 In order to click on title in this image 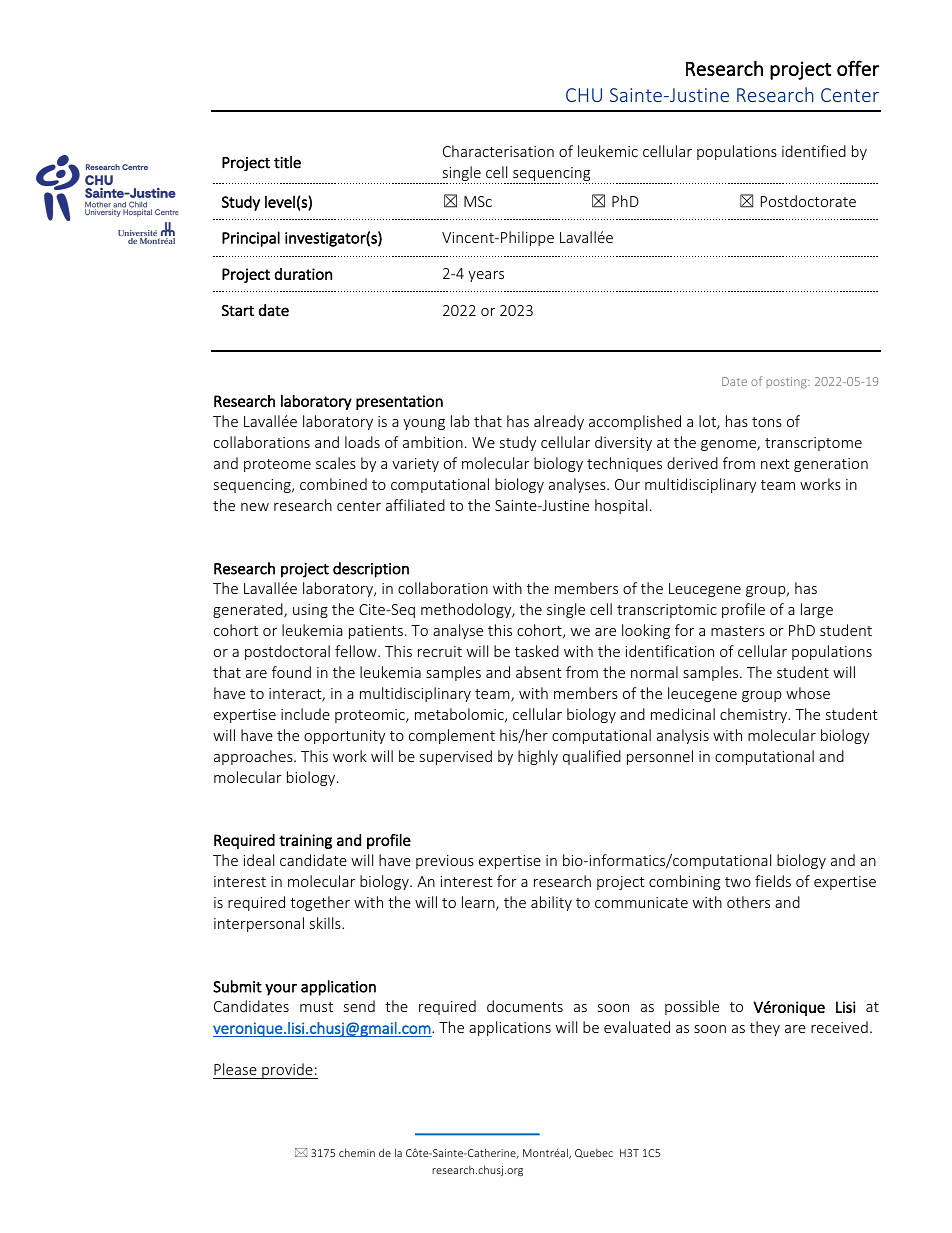, I will do `click(287, 162)`.
